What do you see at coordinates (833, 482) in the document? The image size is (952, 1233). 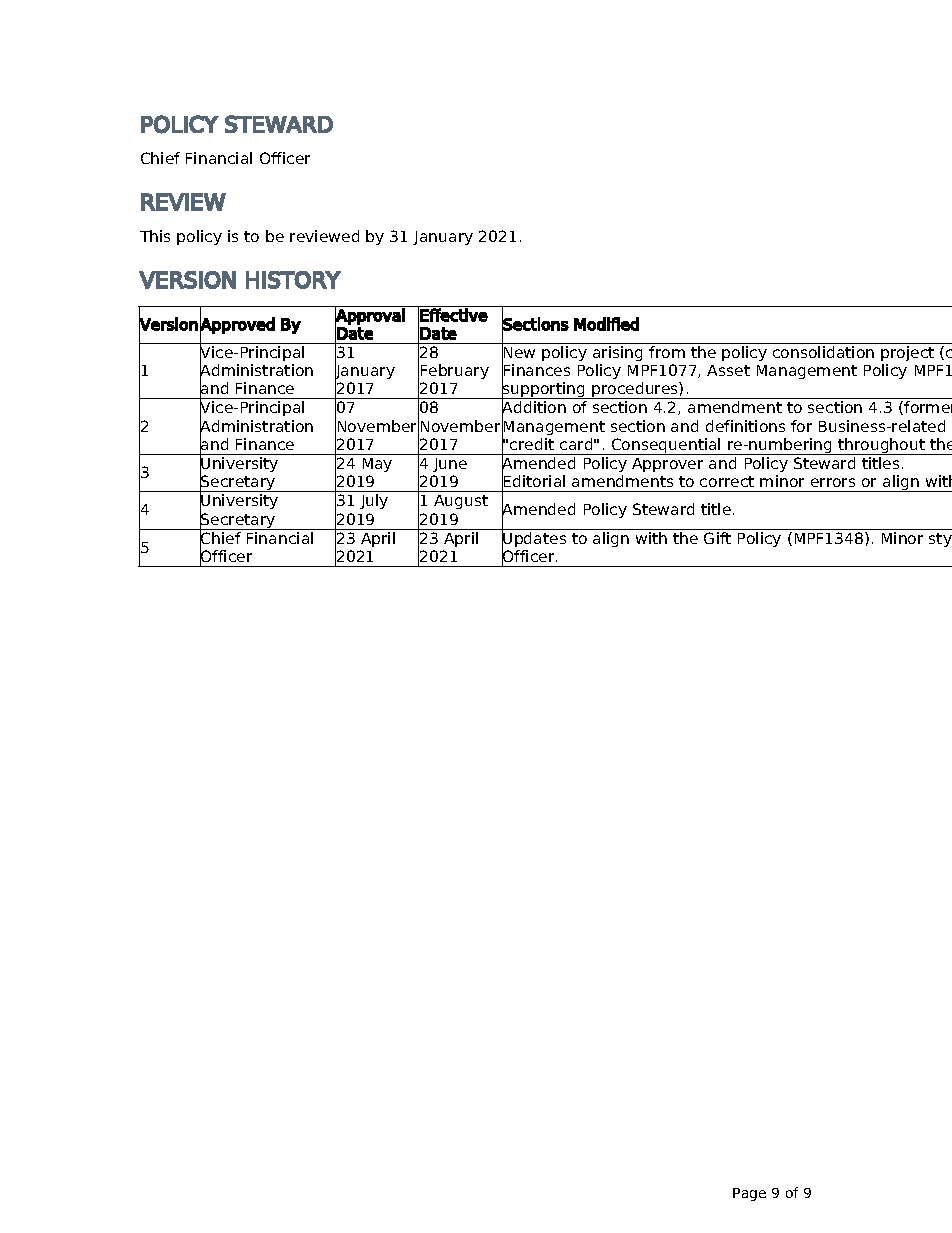 I see `errors` at bounding box center [833, 482].
